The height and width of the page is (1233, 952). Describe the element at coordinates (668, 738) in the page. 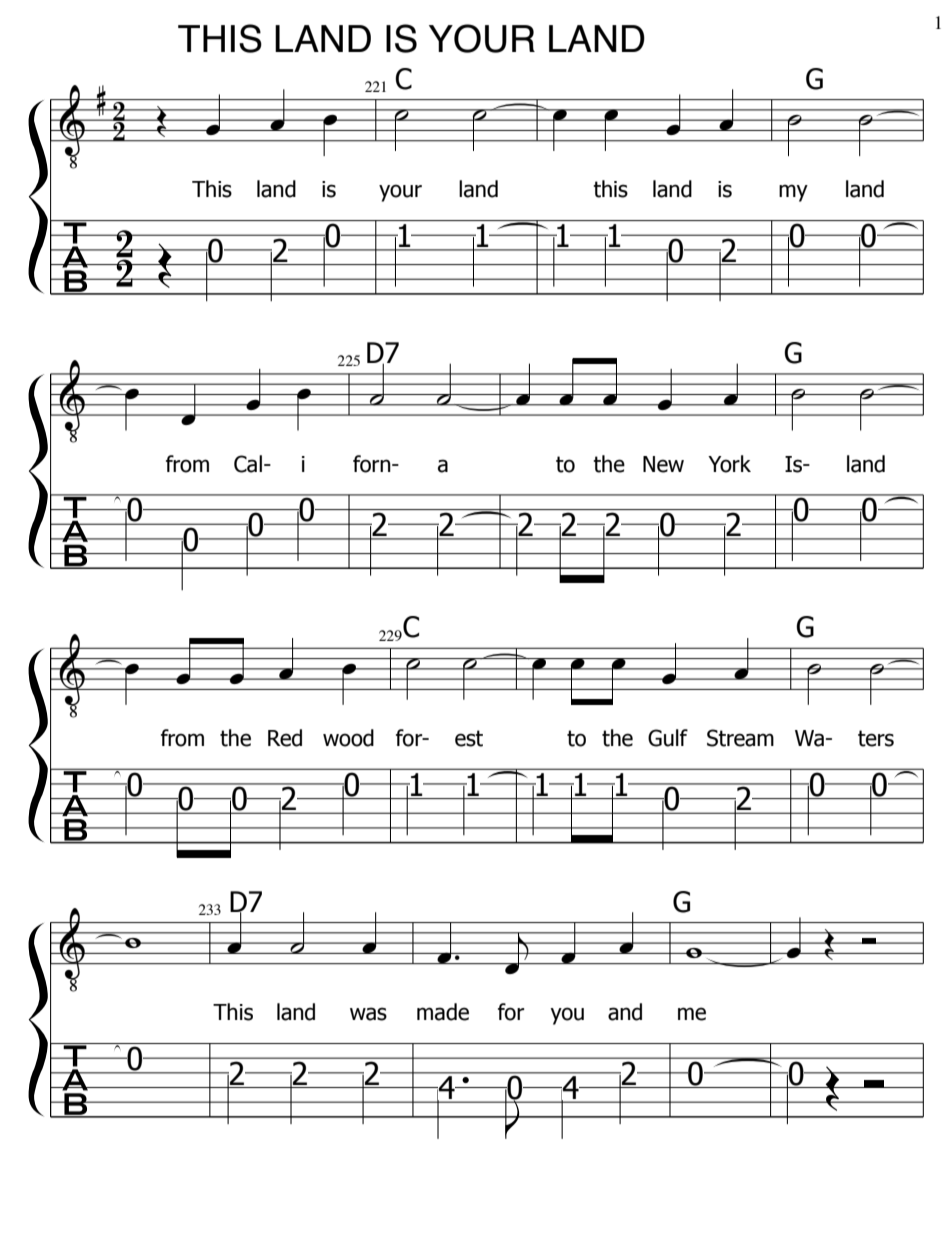

I see `Gulf` at that location.
